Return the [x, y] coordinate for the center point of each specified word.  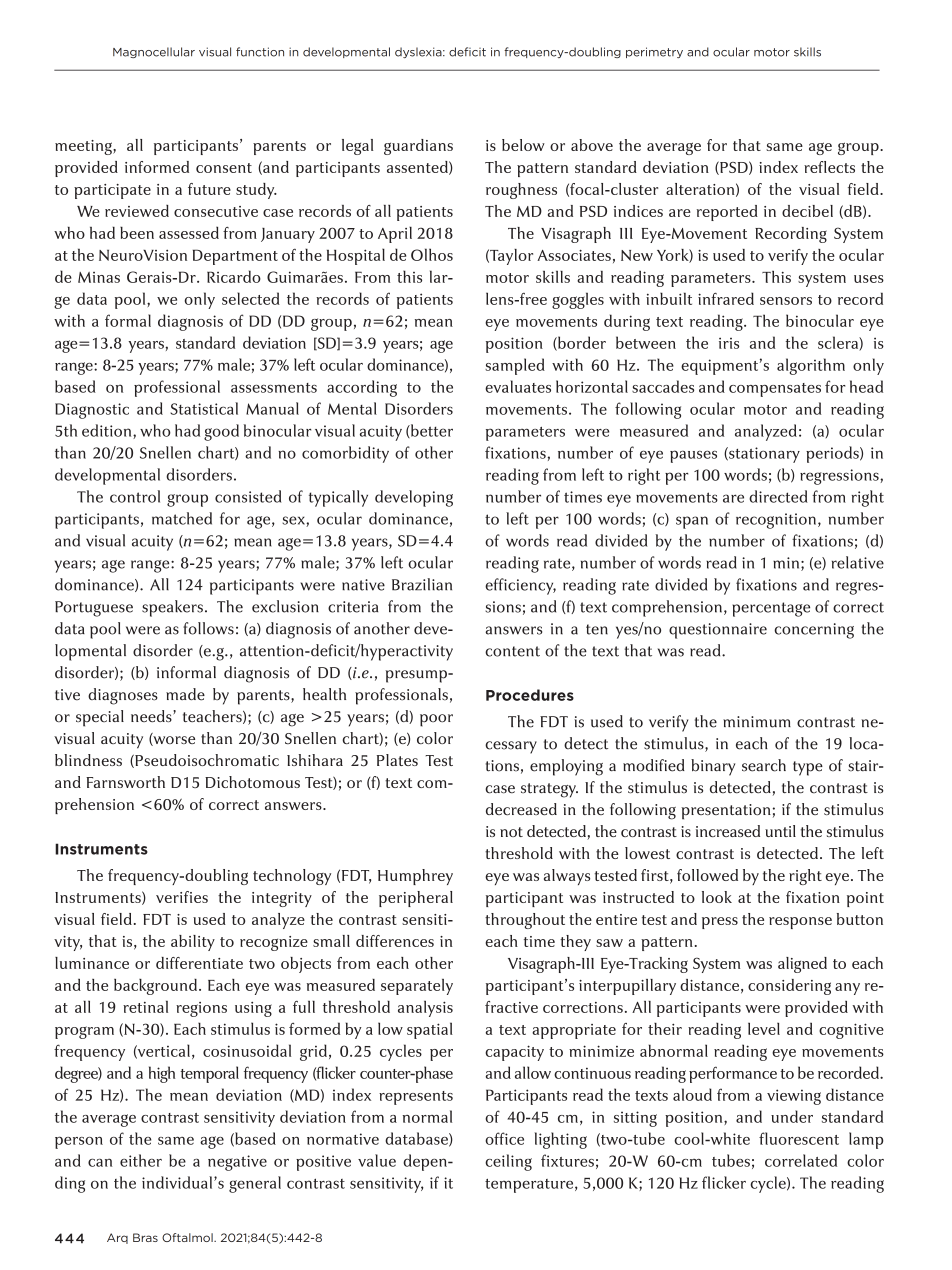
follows [208, 628]
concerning [814, 631]
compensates [775, 390]
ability [193, 943]
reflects [829, 167]
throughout [525, 921]
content [512, 651]
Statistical [204, 408]
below [523, 145]
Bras [145, 1237]
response [800, 923]
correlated [801, 1160]
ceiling [508, 1162]
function [260, 52]
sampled [515, 366]
